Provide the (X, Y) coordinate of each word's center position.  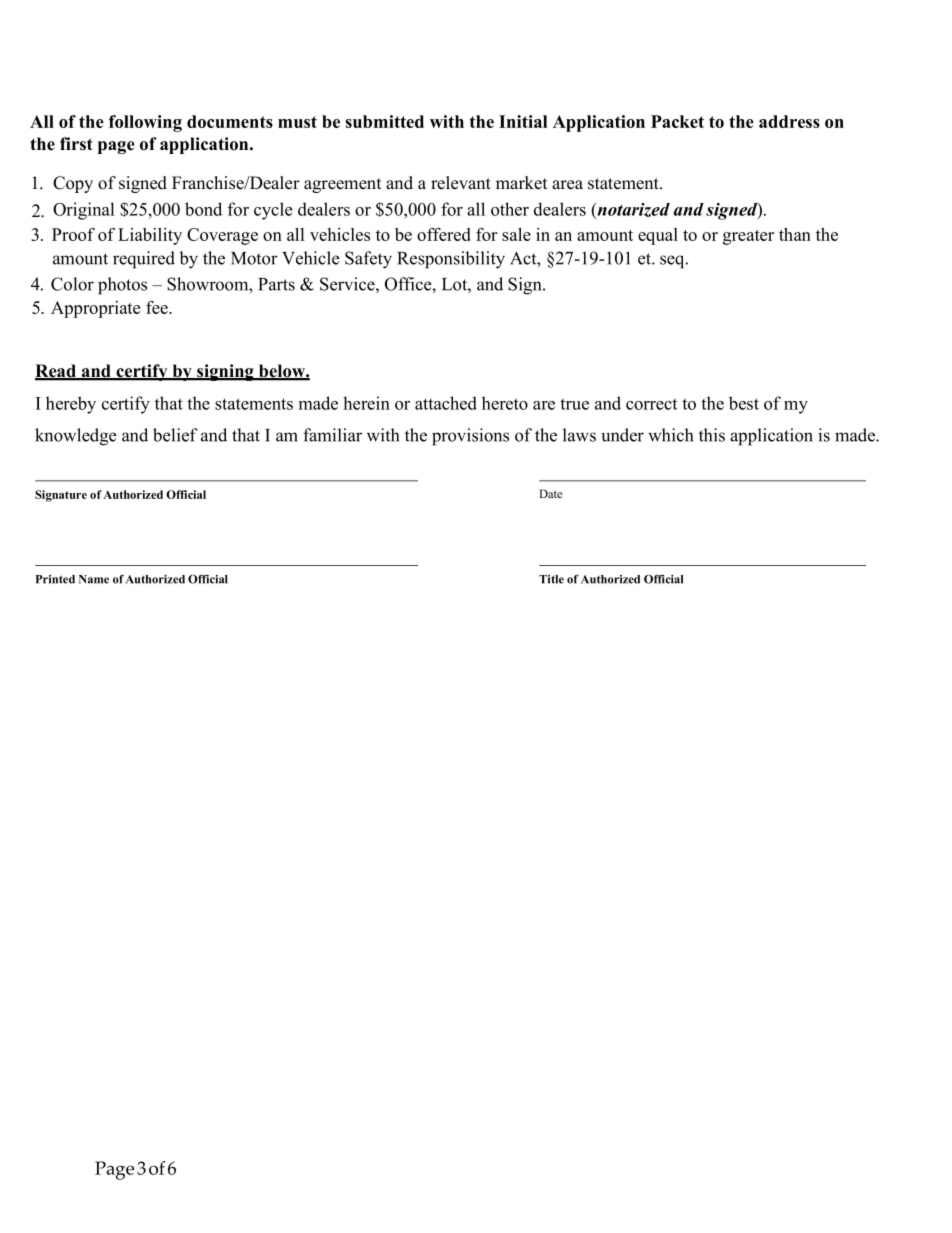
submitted (384, 121)
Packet (677, 121)
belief (175, 435)
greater (748, 237)
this (712, 435)
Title (551, 579)
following (145, 123)
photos (122, 286)
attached (446, 403)
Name (94, 579)
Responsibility (451, 260)
